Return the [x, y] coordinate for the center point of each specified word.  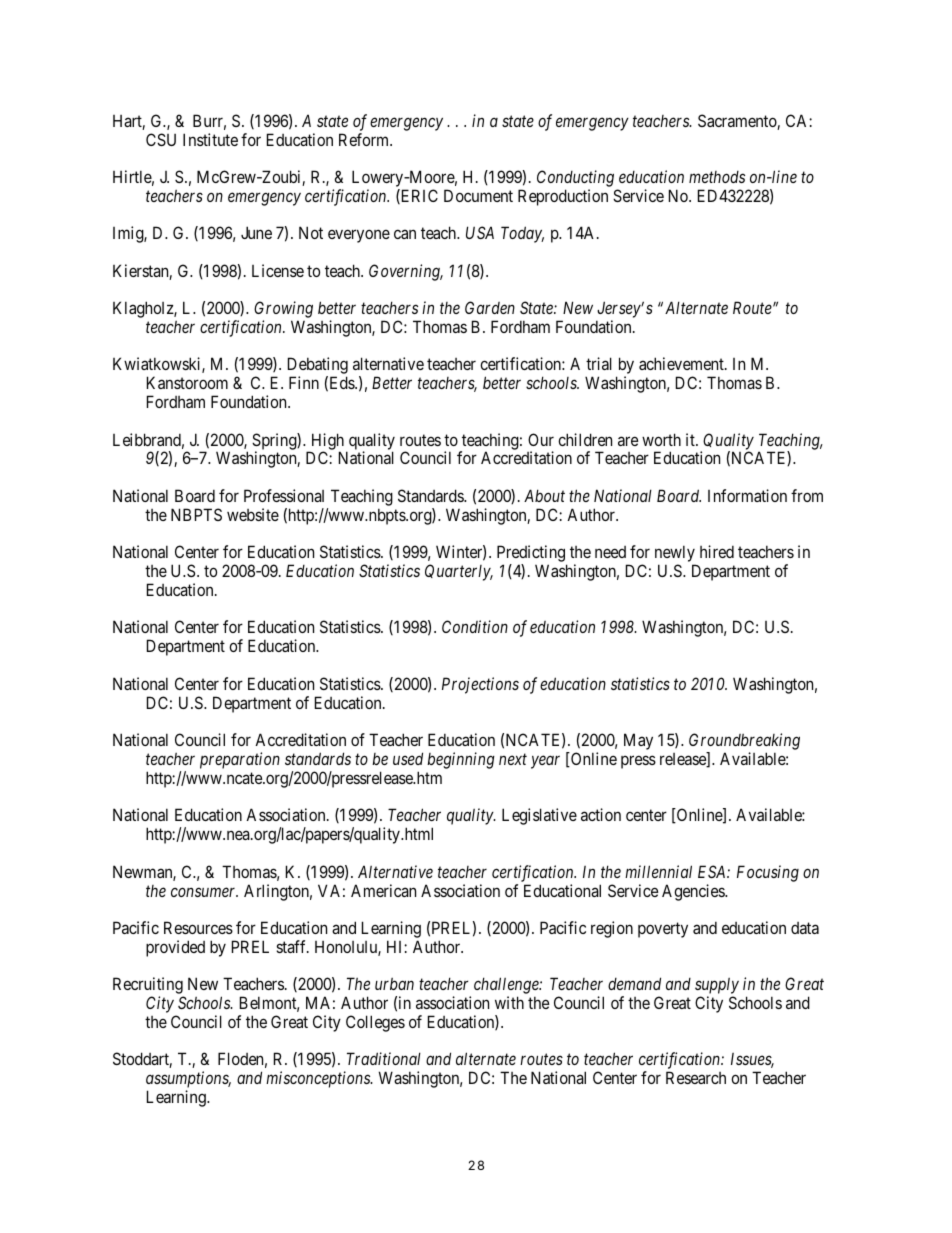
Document [478, 195]
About [544, 495]
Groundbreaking [744, 741]
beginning [461, 760]
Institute [210, 139]
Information [747, 495]
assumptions [188, 1081]
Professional [284, 495]
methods [717, 177]
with [509, 1002]
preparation [240, 760]
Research [696, 1077]
